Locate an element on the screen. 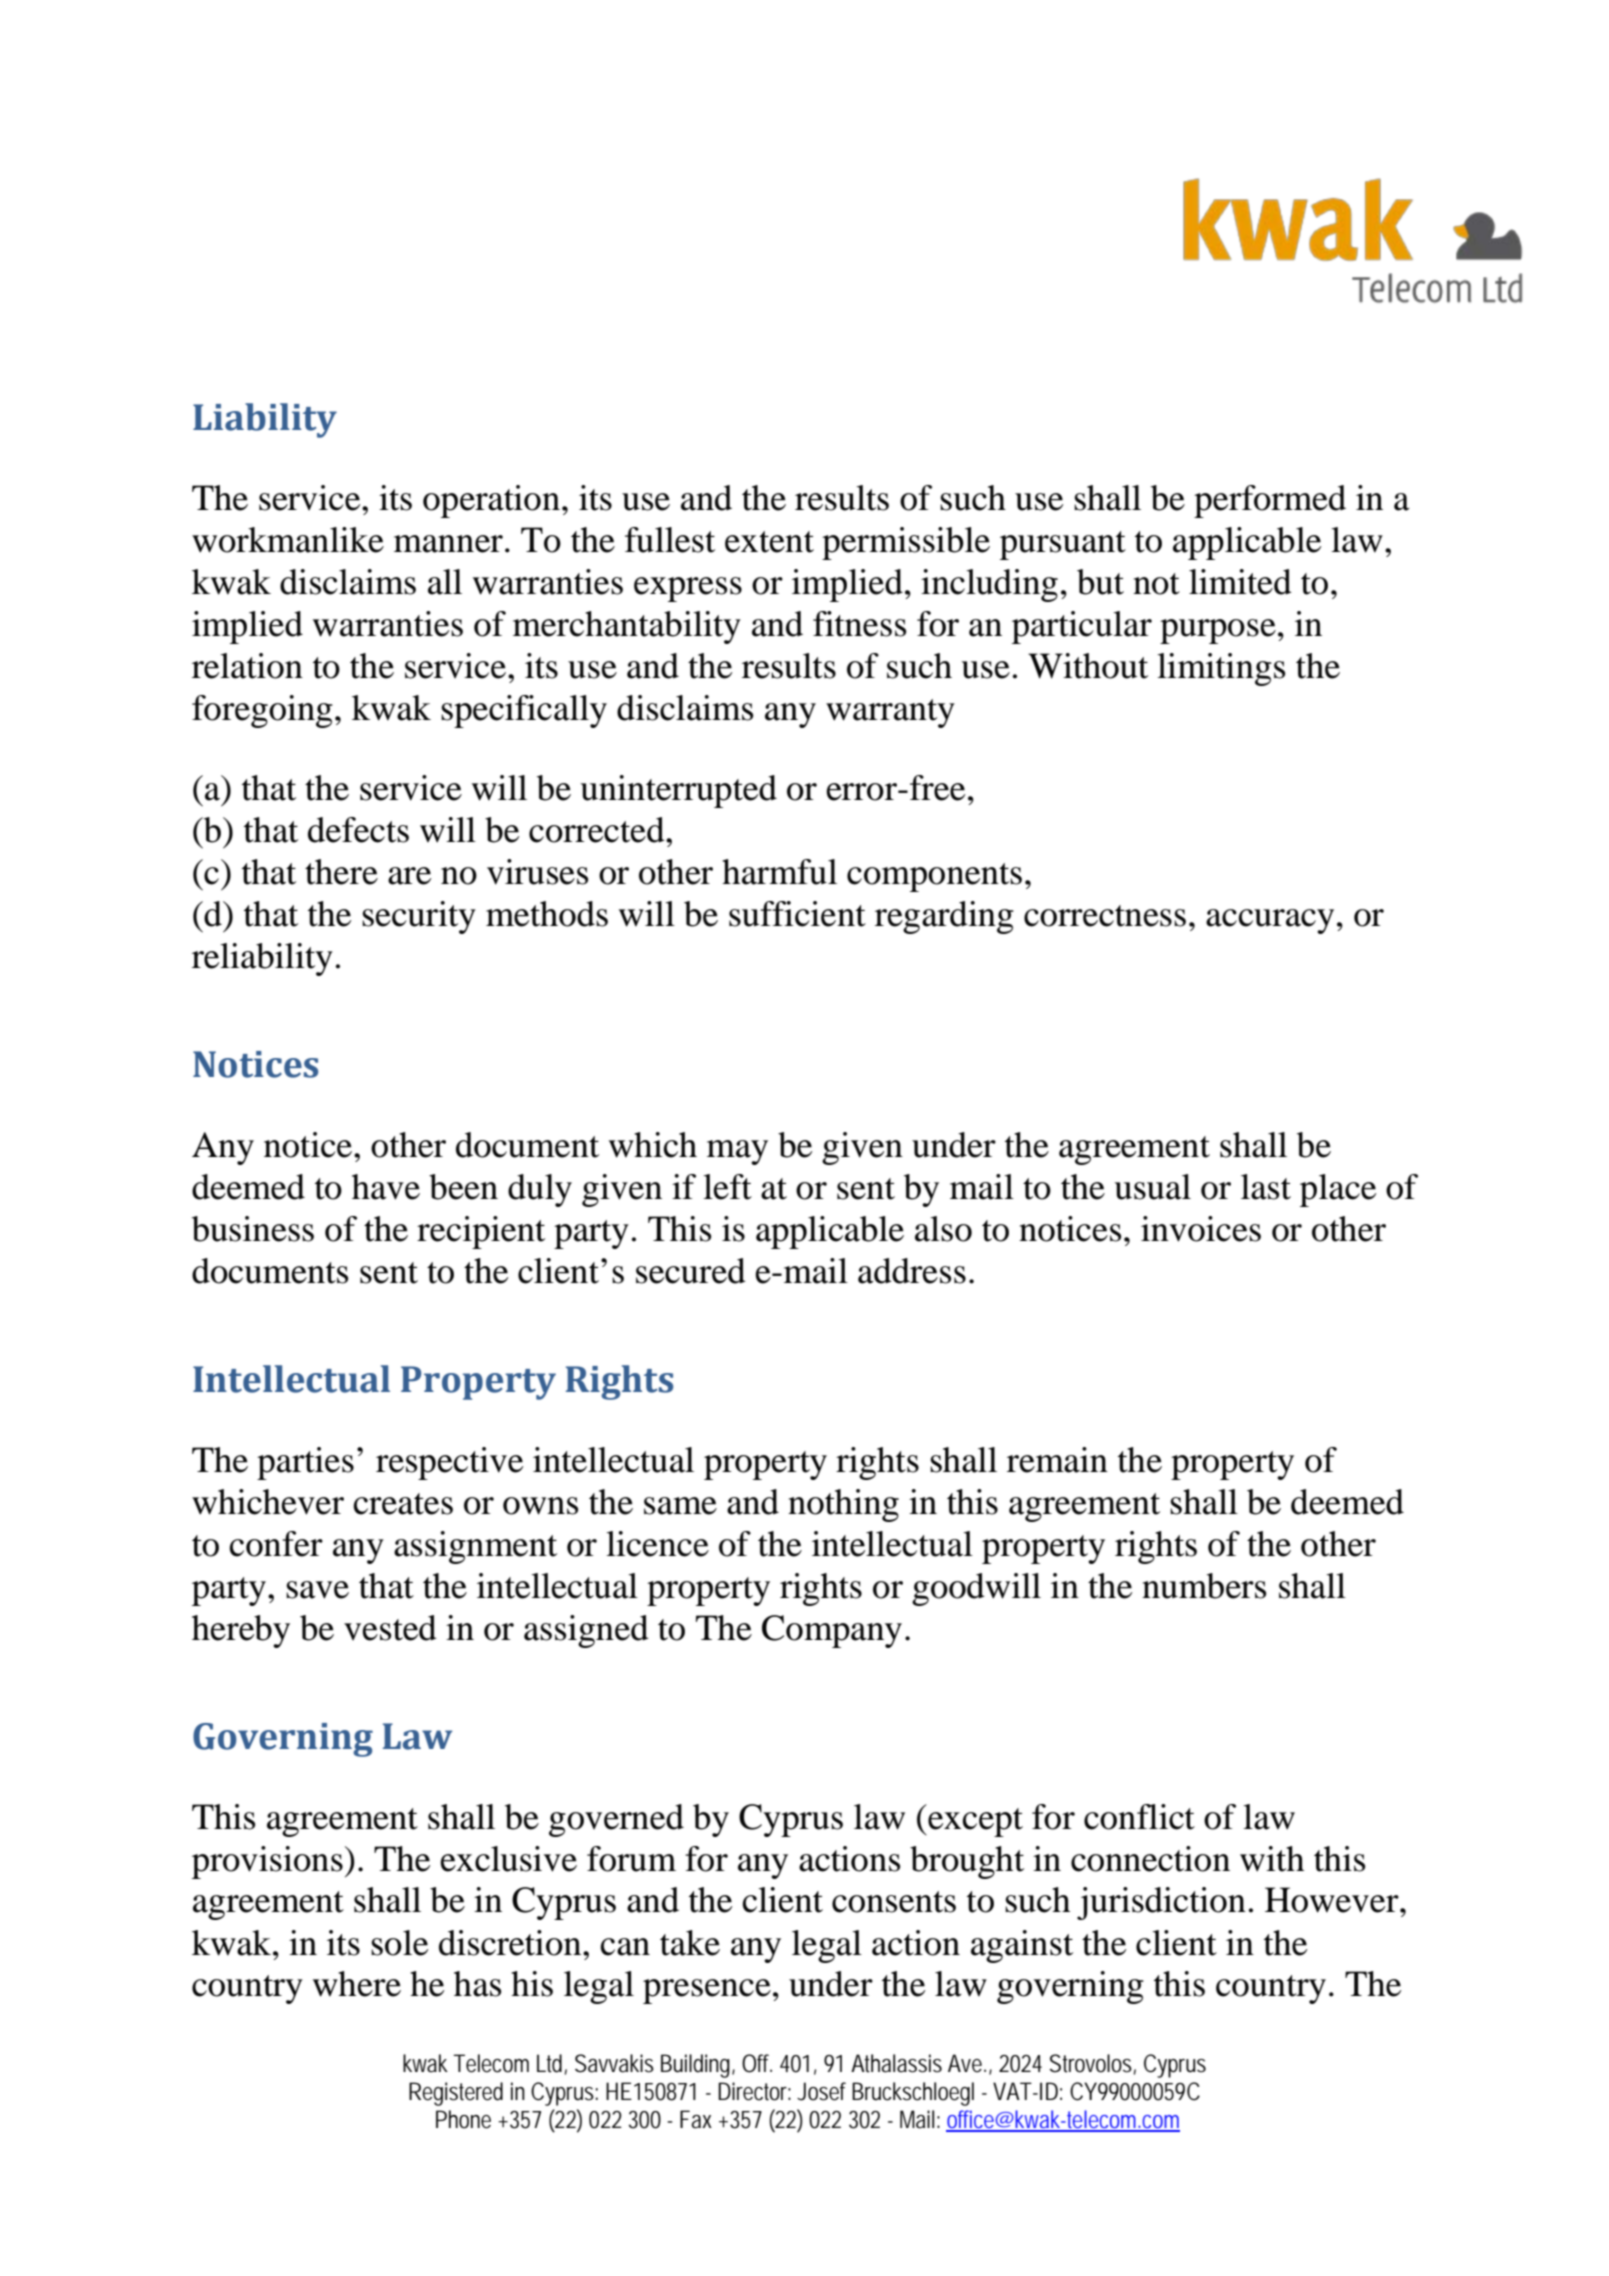 Image resolution: width=1609 pixels, height=2276 pixels. secured is located at coordinates (691, 1271).
